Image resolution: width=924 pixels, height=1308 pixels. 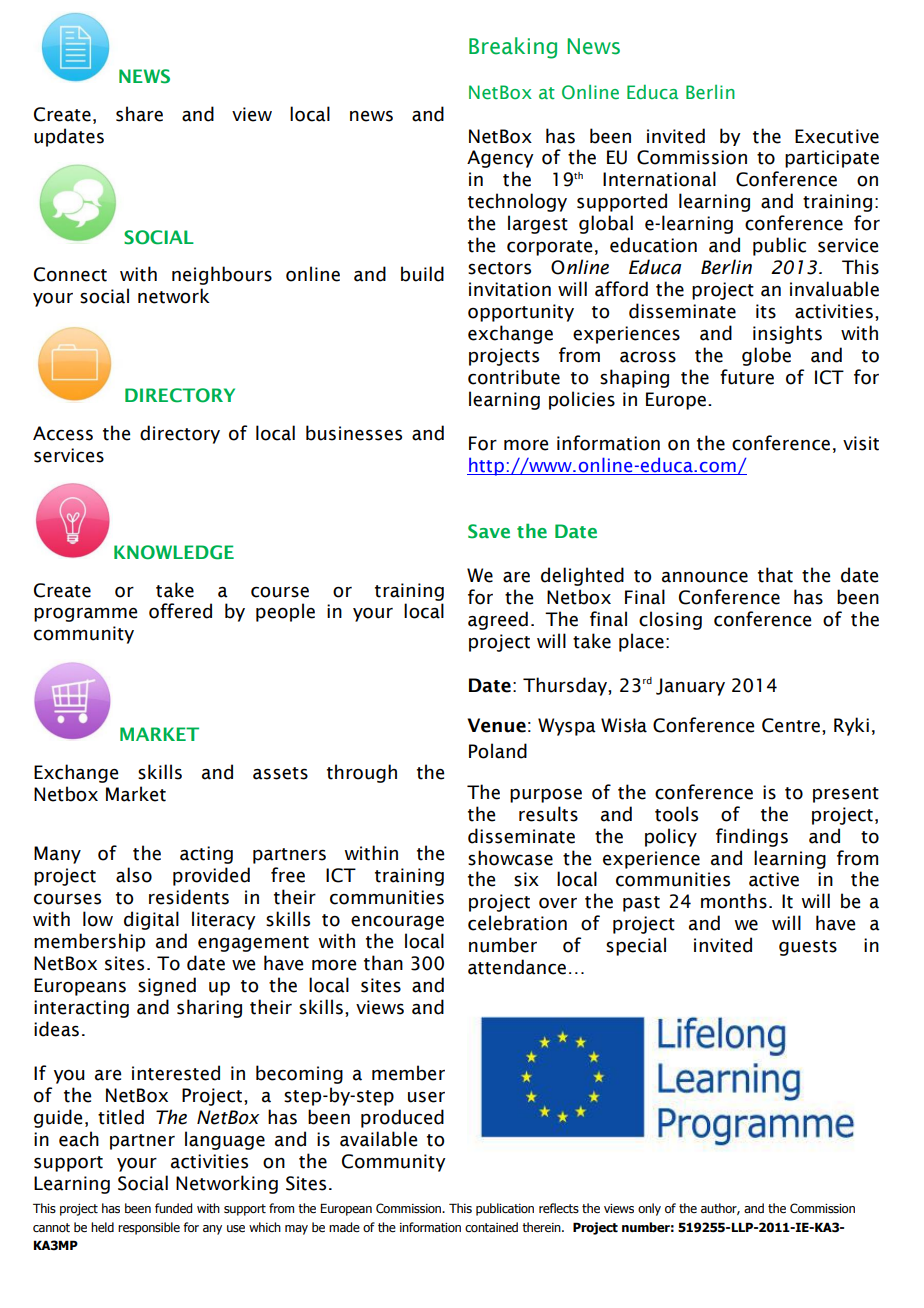 I want to click on encourage, so click(x=397, y=923).
